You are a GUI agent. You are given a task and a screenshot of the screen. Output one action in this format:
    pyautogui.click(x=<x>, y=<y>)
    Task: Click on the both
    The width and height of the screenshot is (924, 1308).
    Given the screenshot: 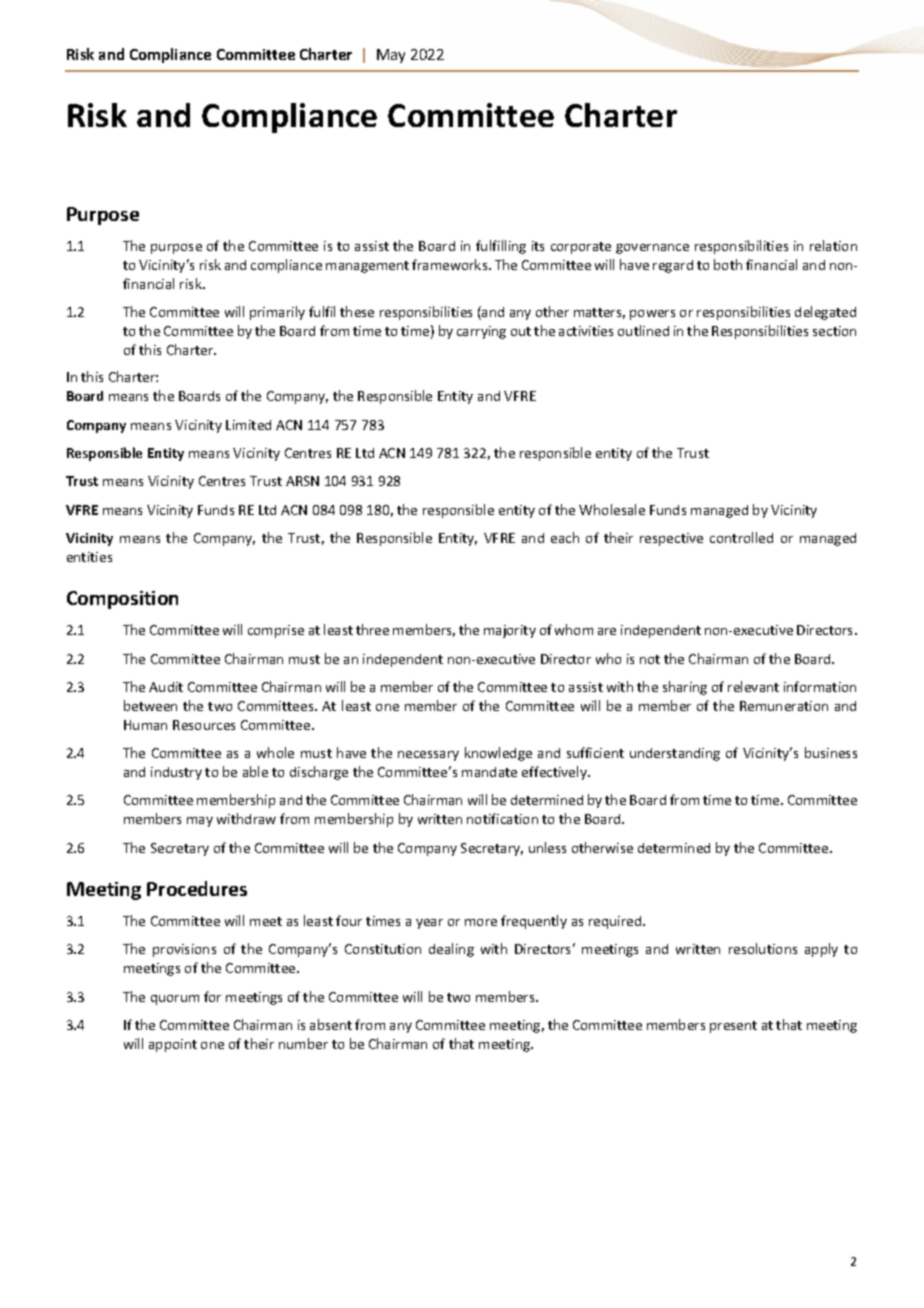 What is the action you would take?
    pyautogui.click(x=728, y=264)
